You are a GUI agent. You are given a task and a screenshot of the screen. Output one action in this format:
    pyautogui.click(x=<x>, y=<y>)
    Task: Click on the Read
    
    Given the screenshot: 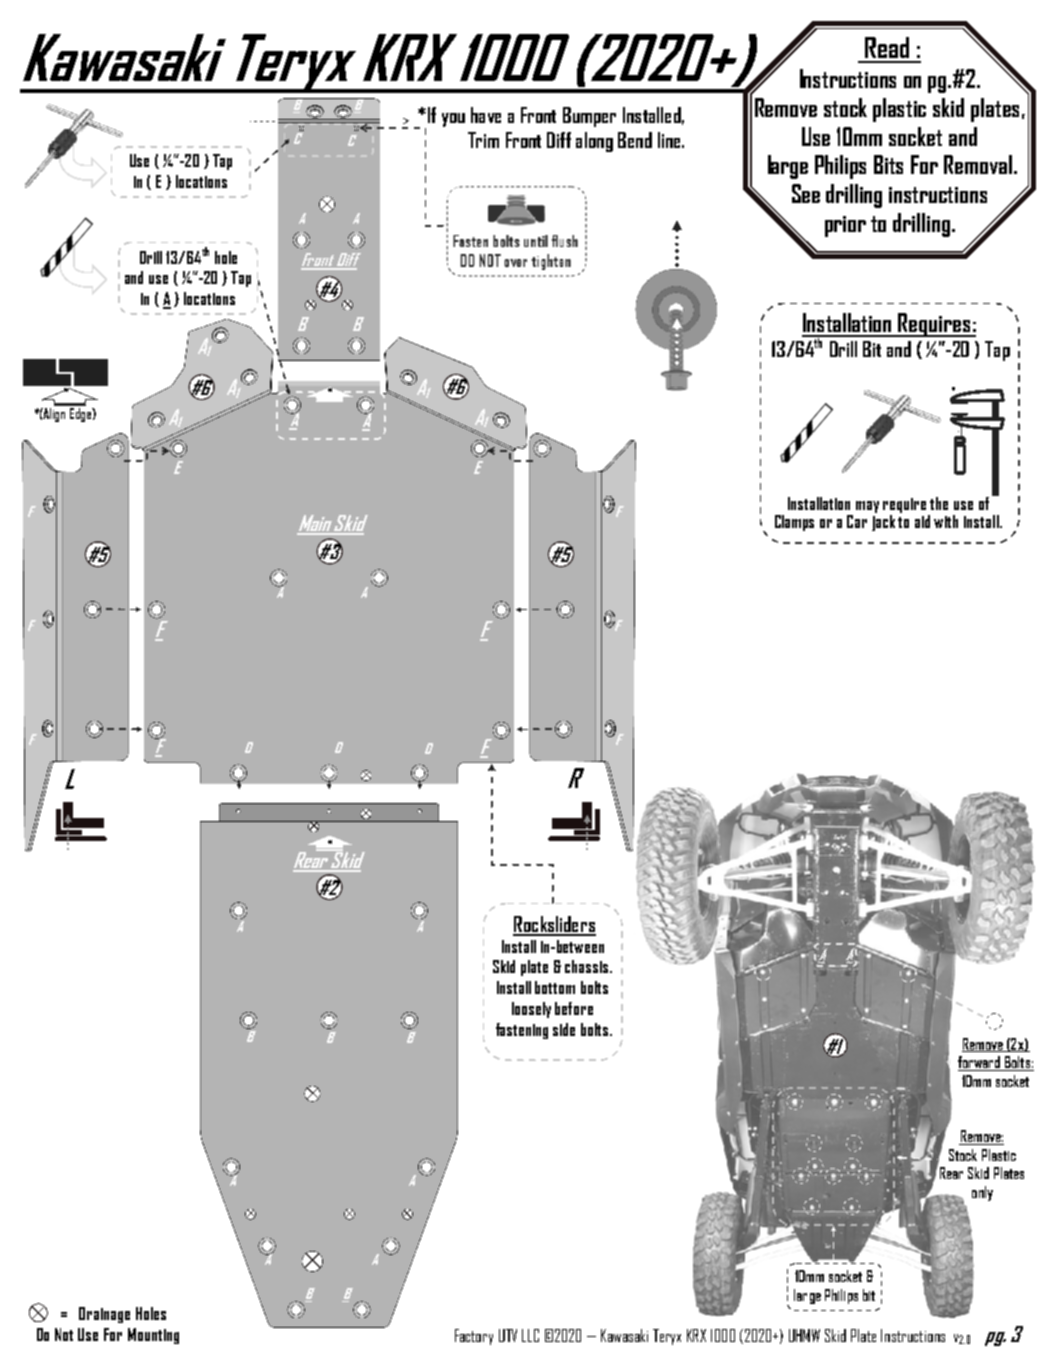 What is the action you would take?
    pyautogui.click(x=887, y=47)
